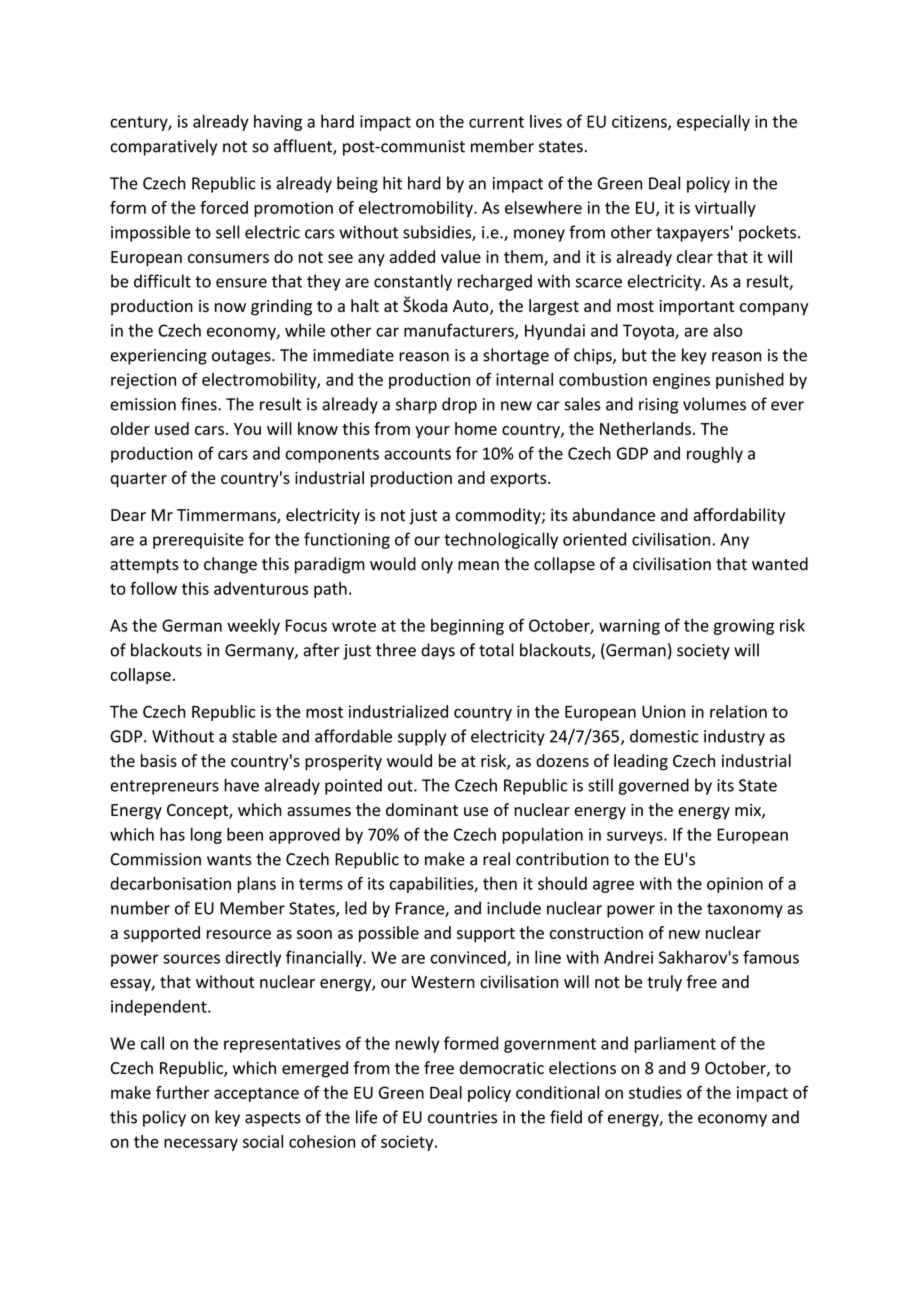 This screenshot has width=924, height=1308. I want to click on countries, so click(462, 1117).
